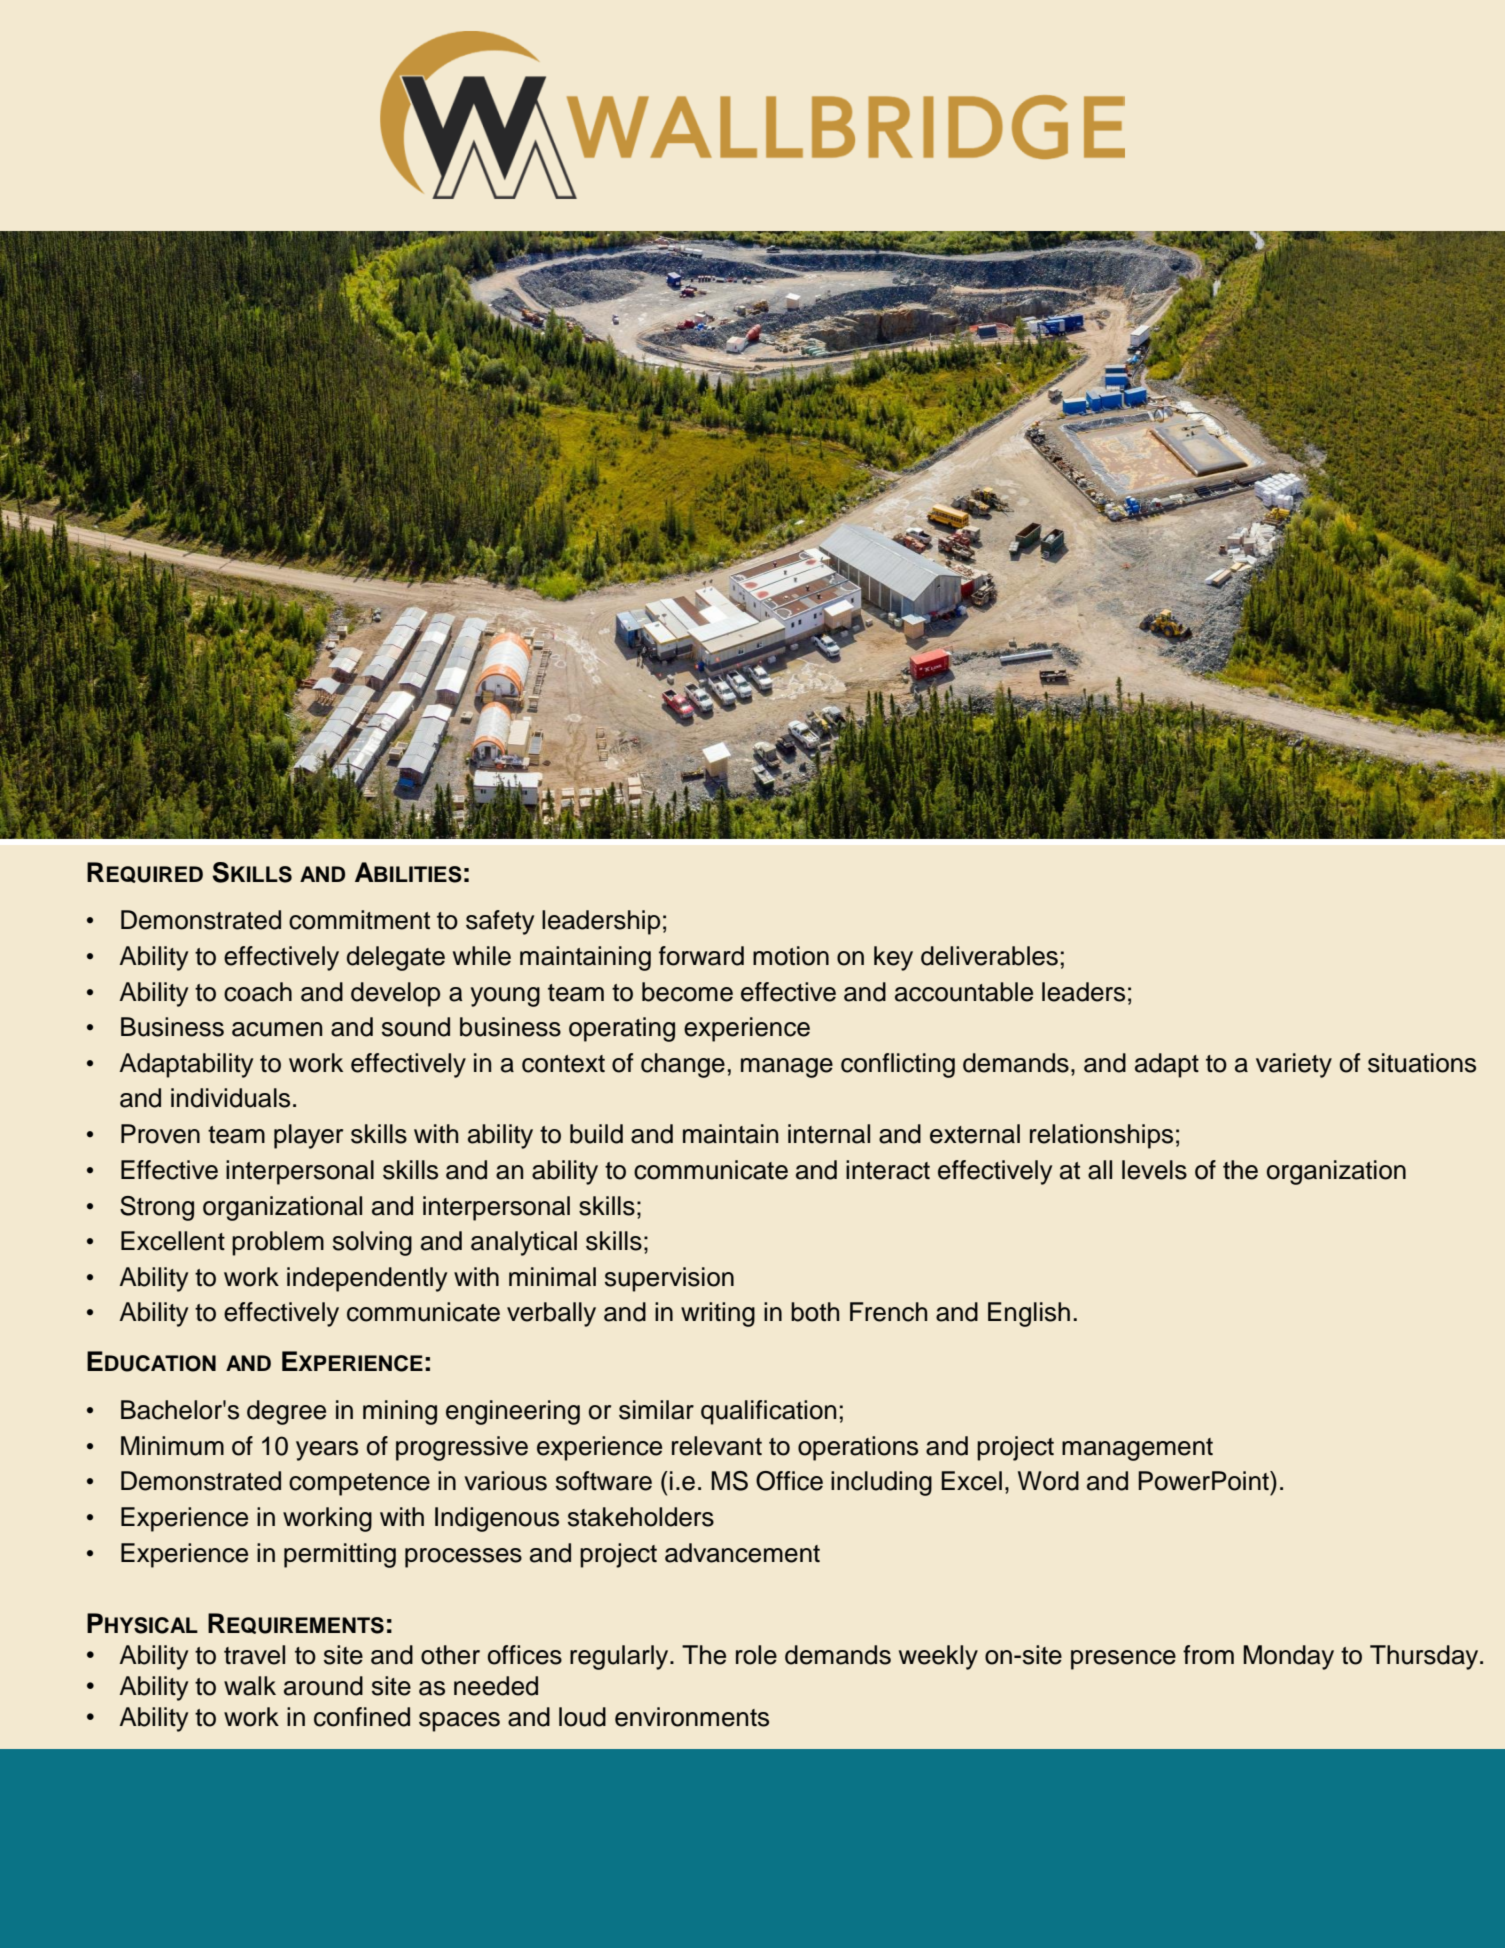 The image size is (1505, 1948). What do you see at coordinates (1288, 1657) in the screenshot?
I see `Monday` at bounding box center [1288, 1657].
